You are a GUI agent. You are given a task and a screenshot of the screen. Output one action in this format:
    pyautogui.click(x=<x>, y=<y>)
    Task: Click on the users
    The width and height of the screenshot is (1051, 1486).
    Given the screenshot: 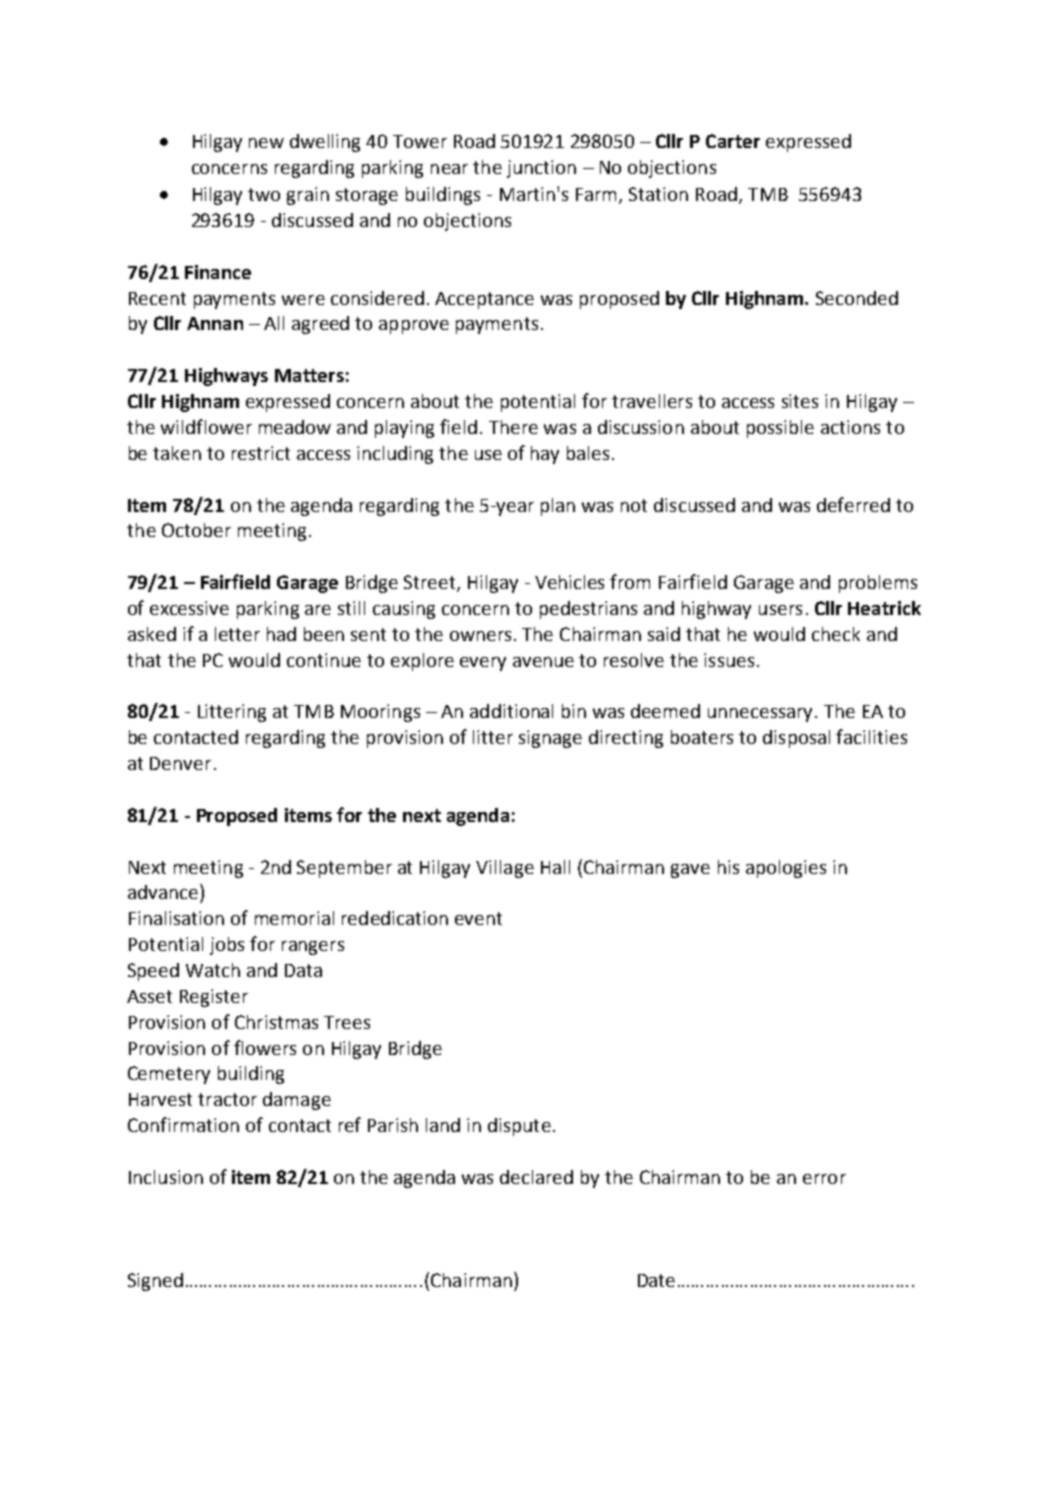 What is the action you would take?
    pyautogui.click(x=780, y=610)
